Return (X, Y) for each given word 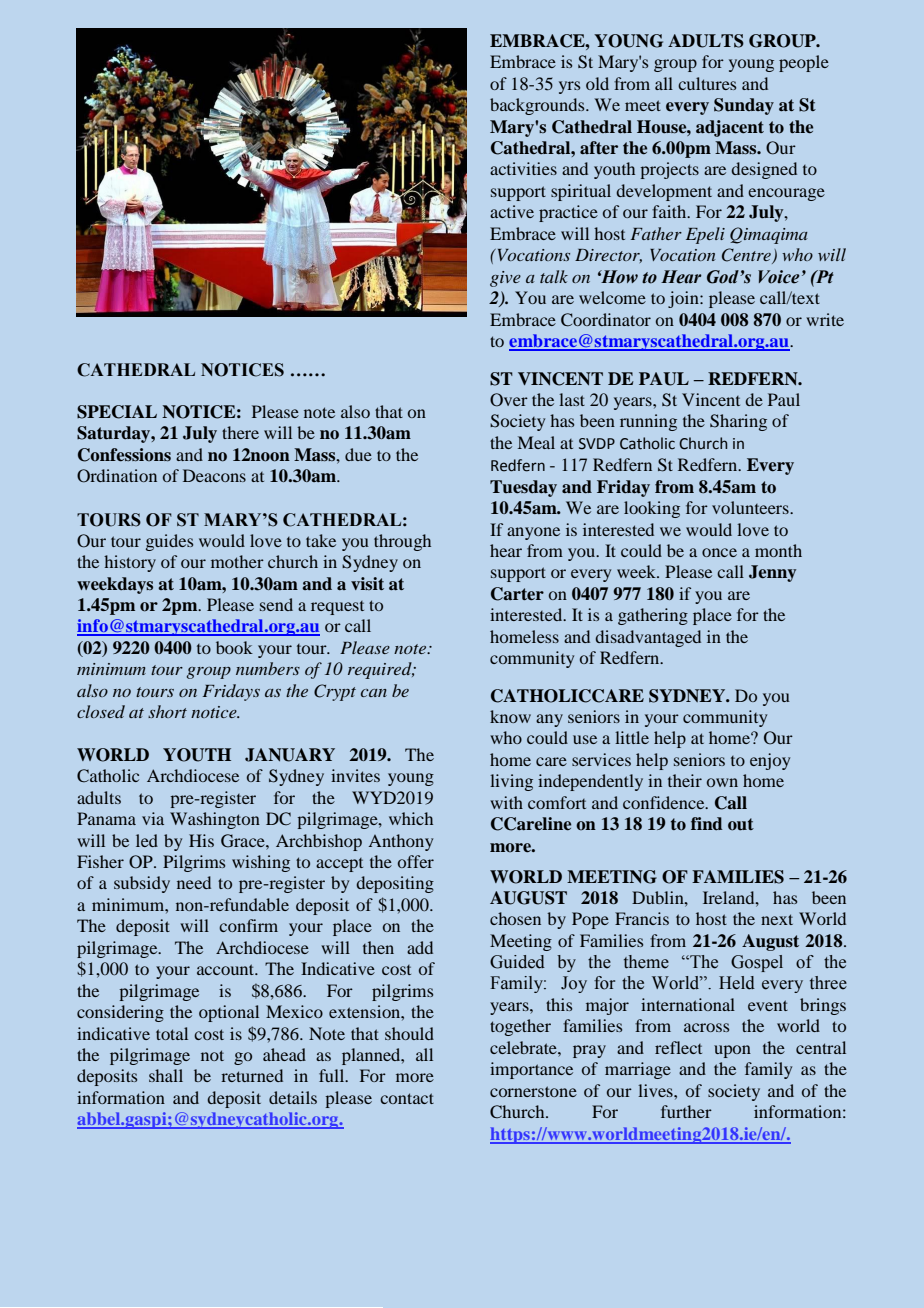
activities (523, 168)
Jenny (772, 573)
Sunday (744, 106)
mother (237, 561)
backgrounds (538, 106)
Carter (517, 594)
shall (166, 1075)
